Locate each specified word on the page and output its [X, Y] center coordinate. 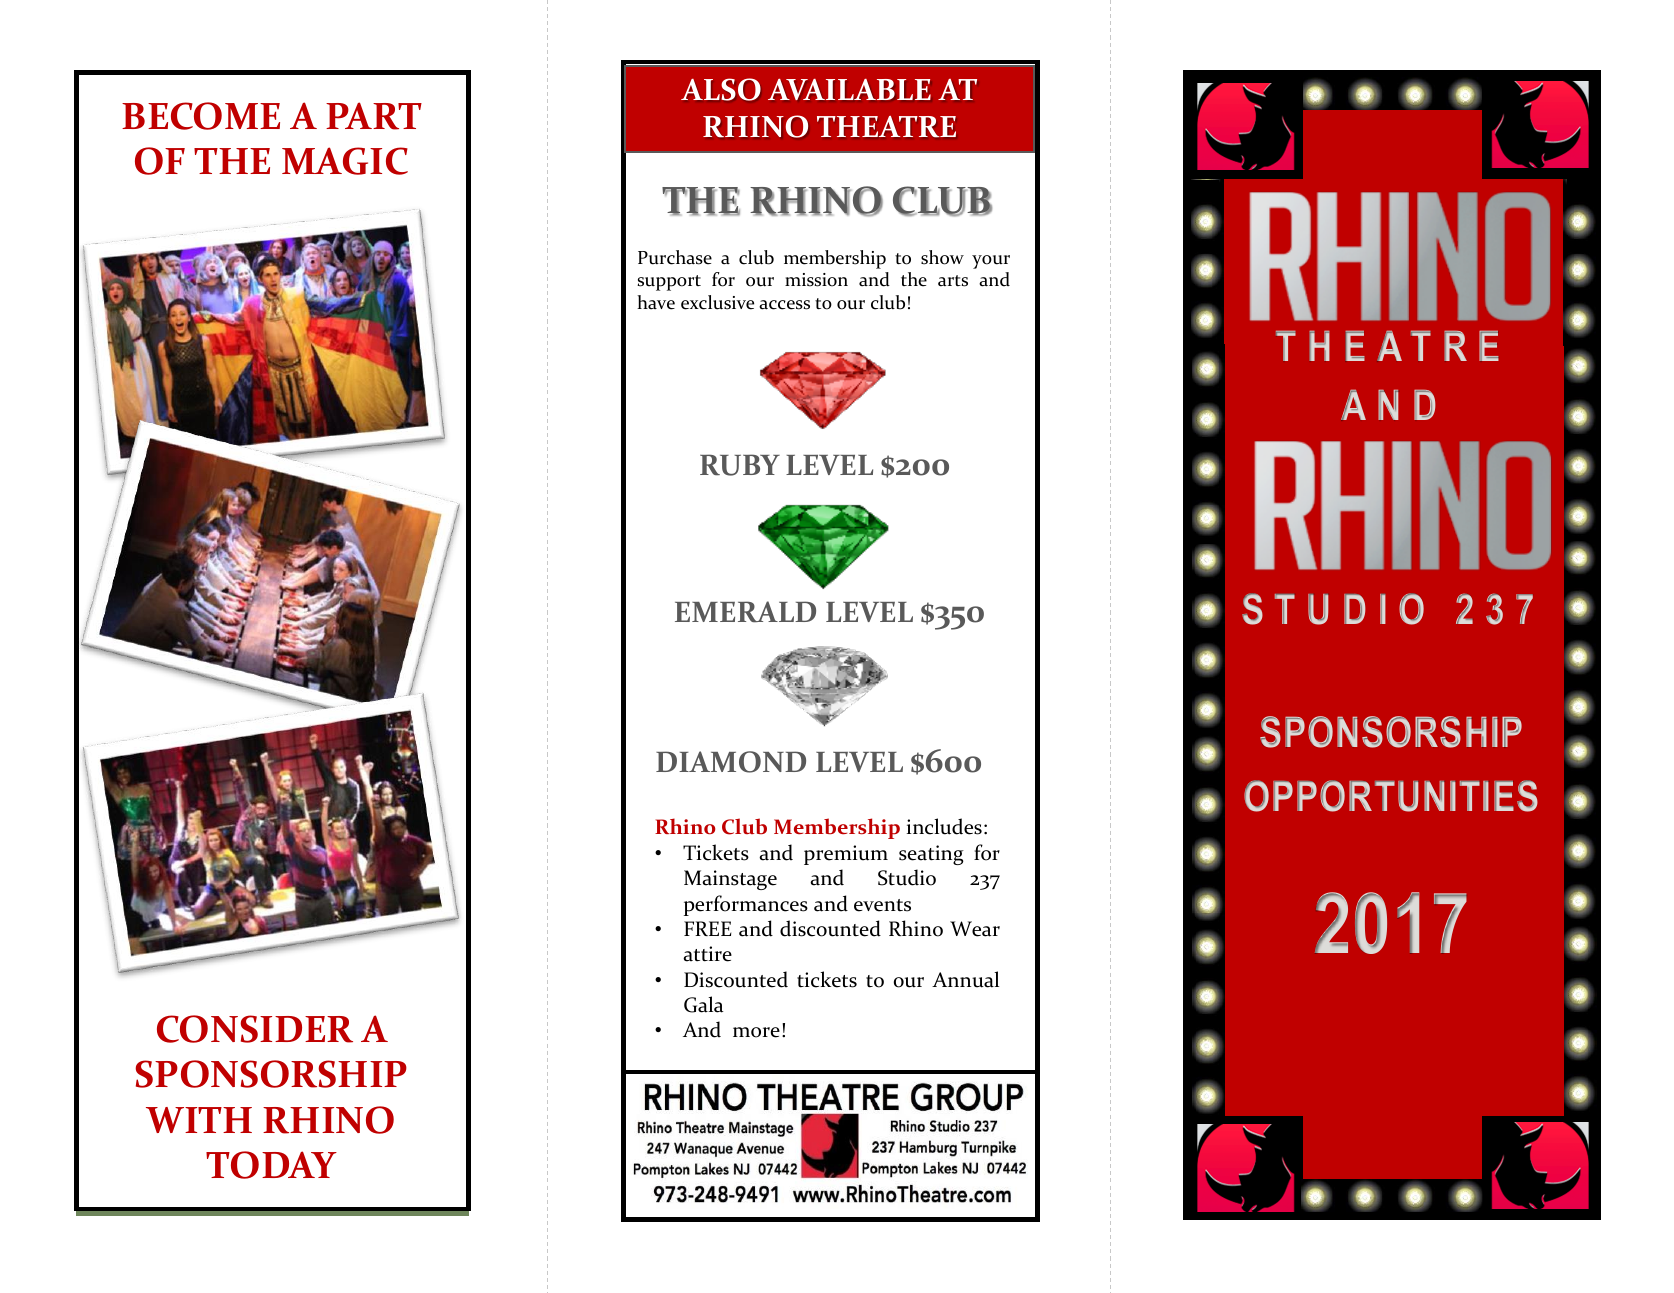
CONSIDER [255, 1029]
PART [374, 116]
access [784, 305]
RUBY [740, 465]
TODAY [271, 1165]
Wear [975, 929]
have [656, 302]
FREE [707, 928]
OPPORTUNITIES [1391, 796]
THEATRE [886, 126]
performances [746, 905]
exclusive [717, 302]
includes [944, 826]
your [991, 262]
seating [931, 855]
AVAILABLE [849, 89]
